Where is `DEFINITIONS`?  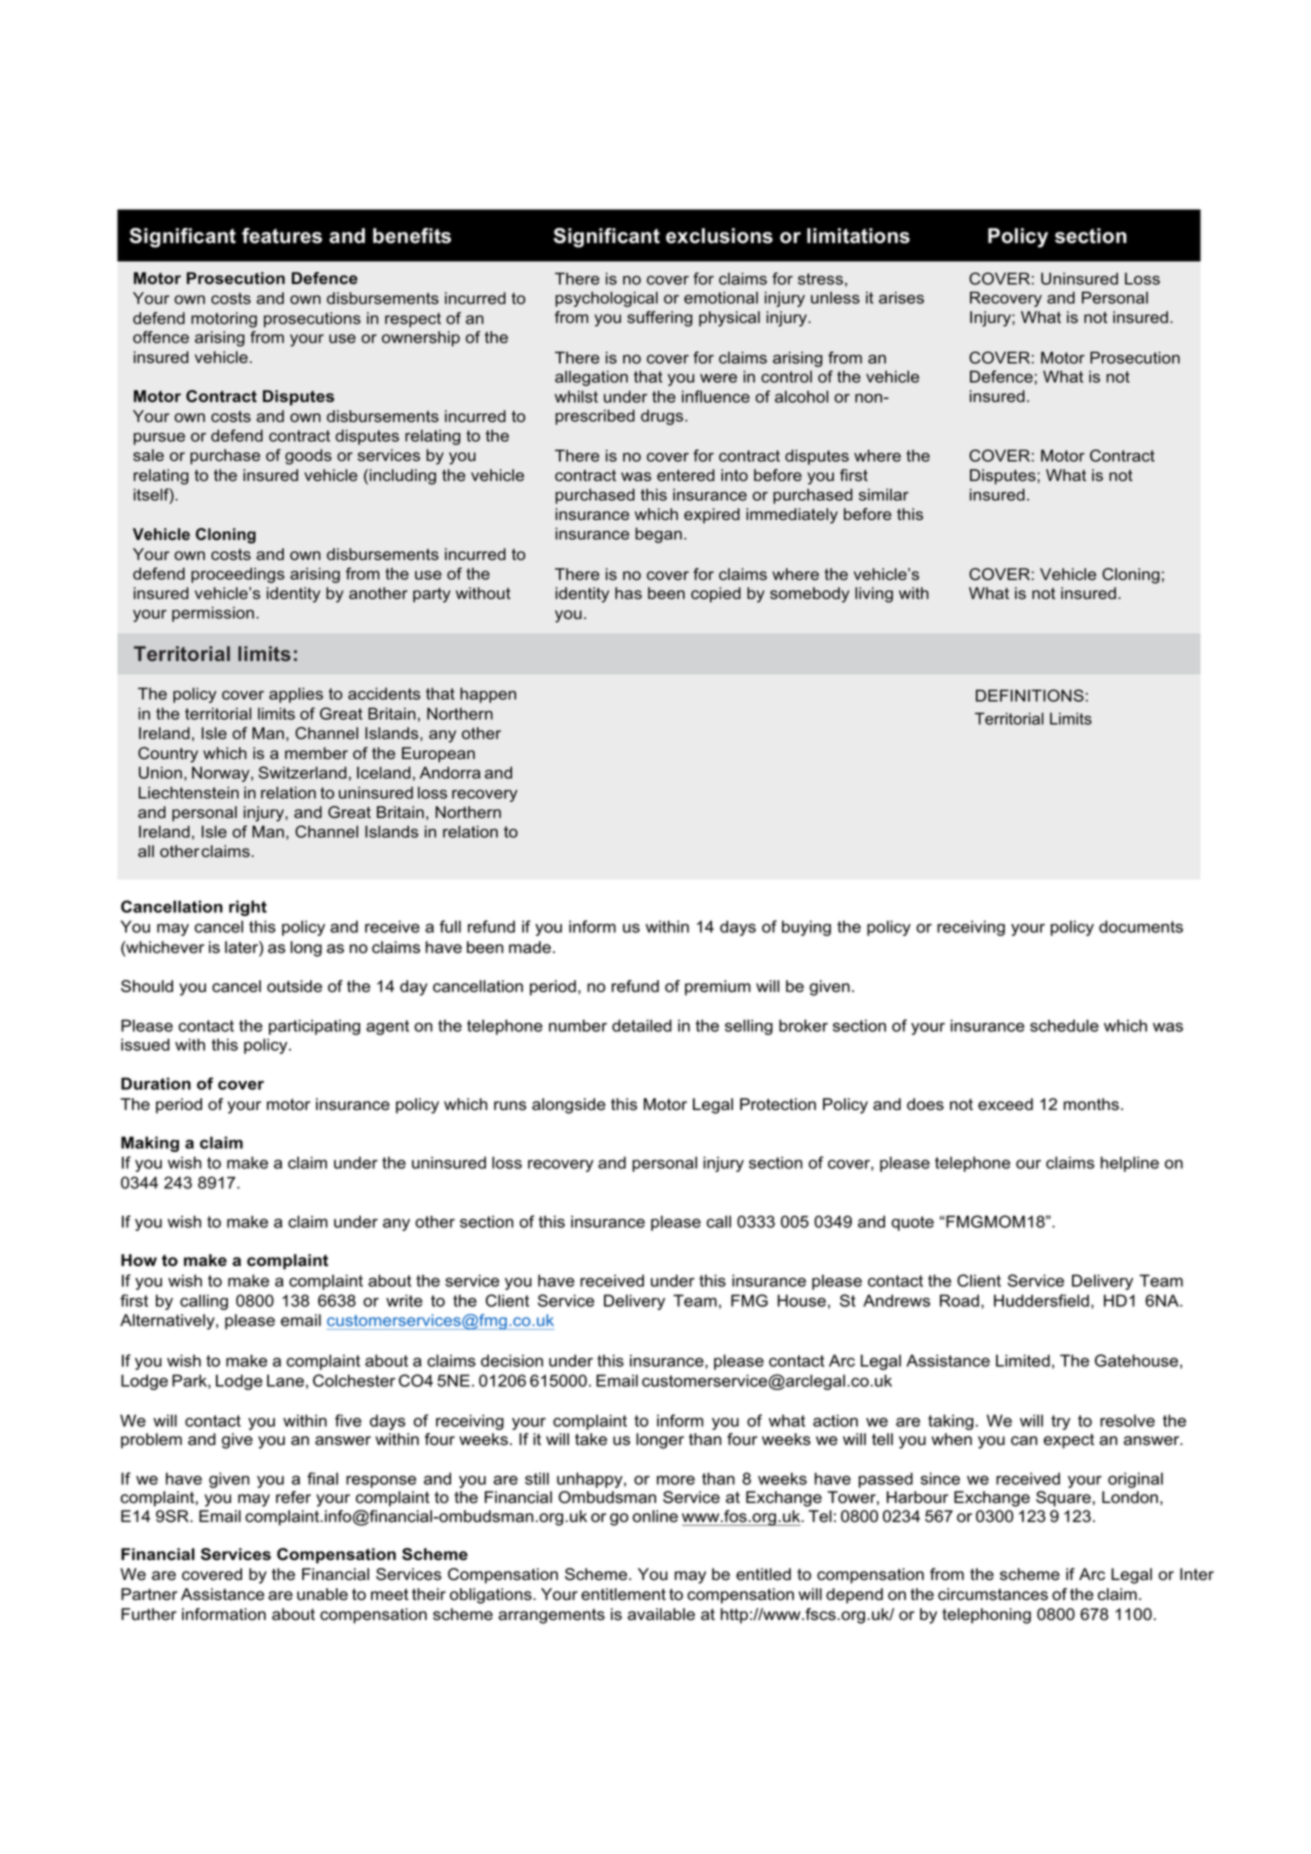
DEFINITIONS is located at coordinates (1030, 695).
